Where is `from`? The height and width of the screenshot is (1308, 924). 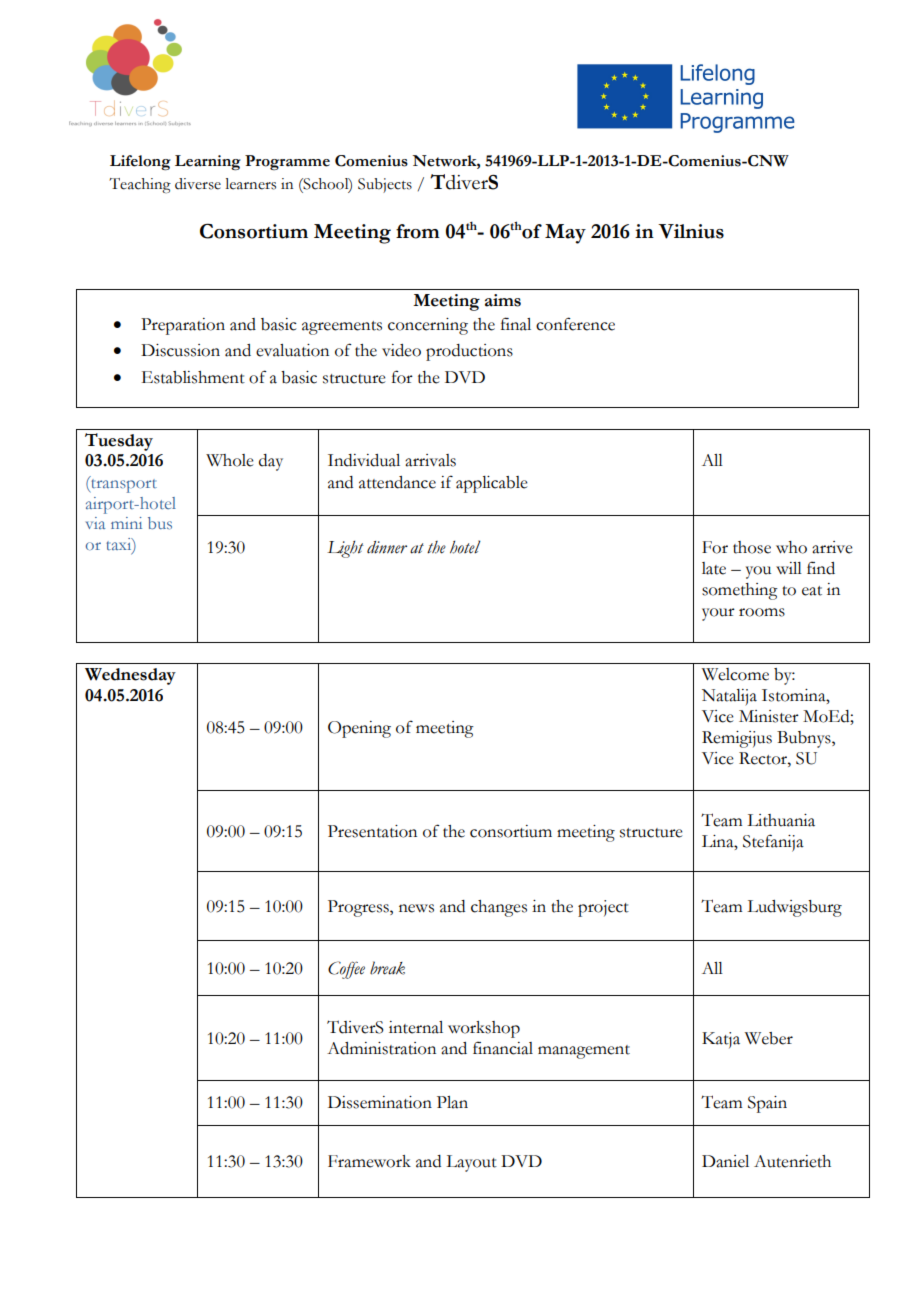 from is located at coordinates (418, 231).
